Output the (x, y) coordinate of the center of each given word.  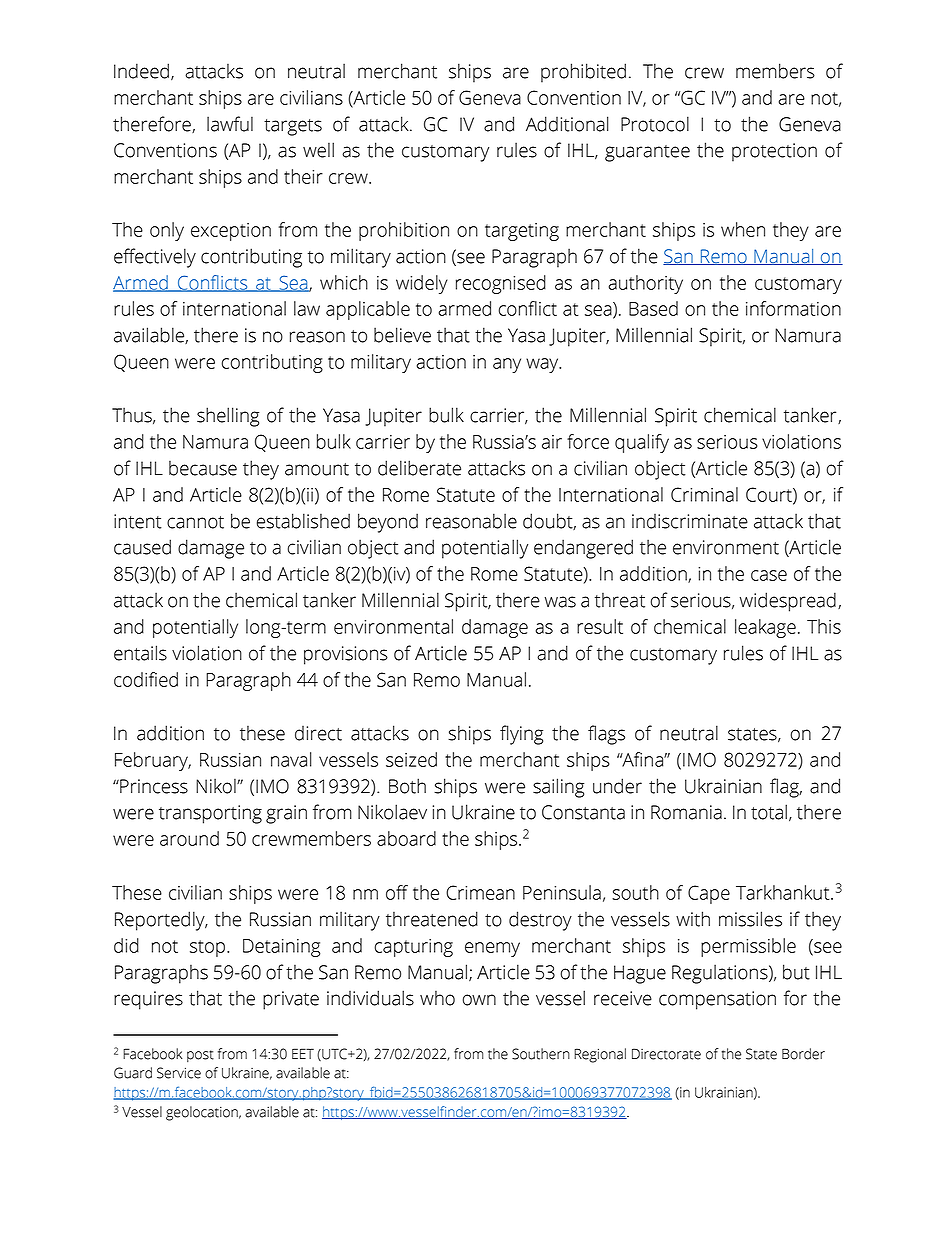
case (769, 575)
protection (774, 152)
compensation (717, 1000)
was (560, 602)
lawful (230, 124)
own (479, 1000)
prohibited (583, 73)
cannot (195, 522)
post (200, 1056)
